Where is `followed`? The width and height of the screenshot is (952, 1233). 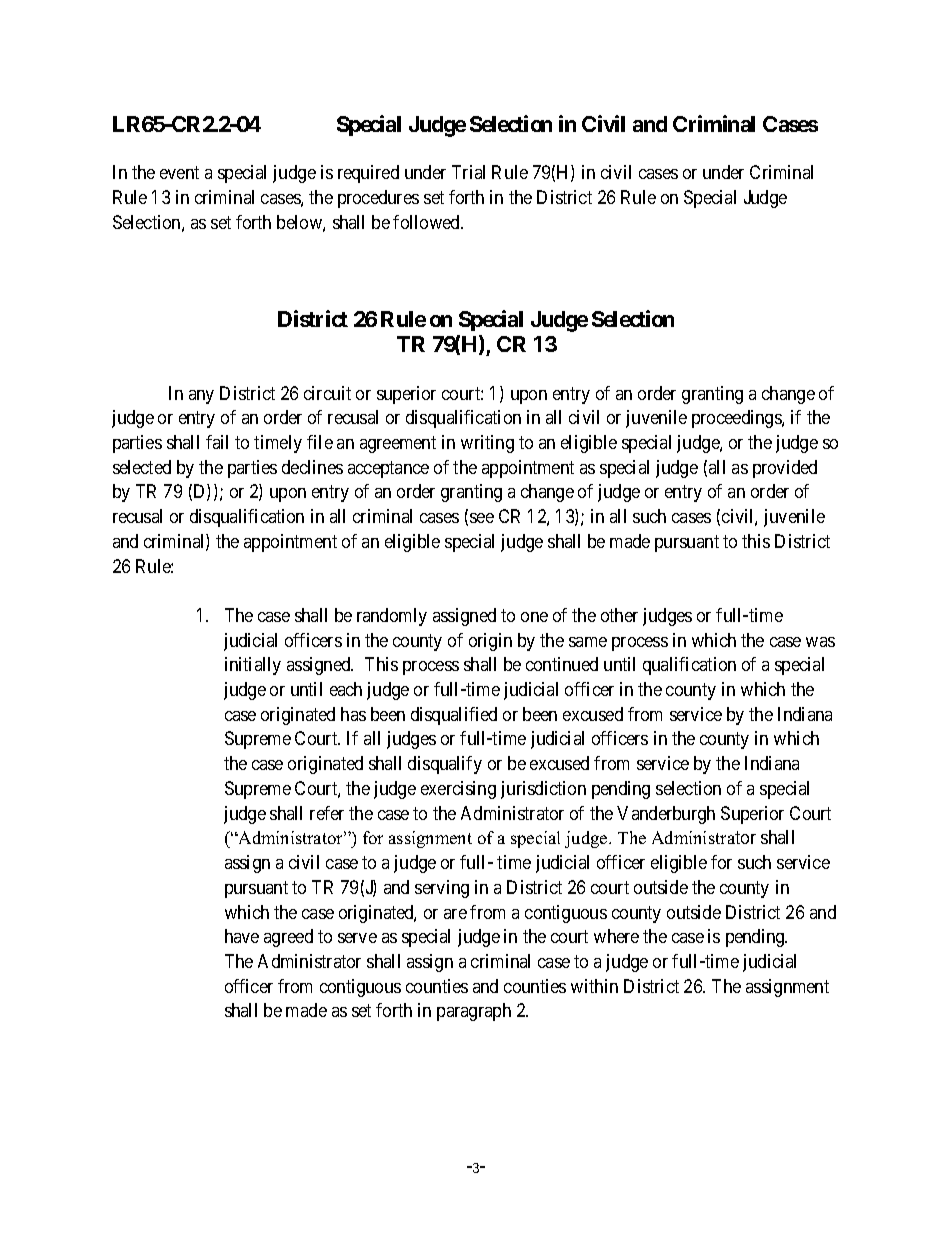 followed is located at coordinates (428, 222).
